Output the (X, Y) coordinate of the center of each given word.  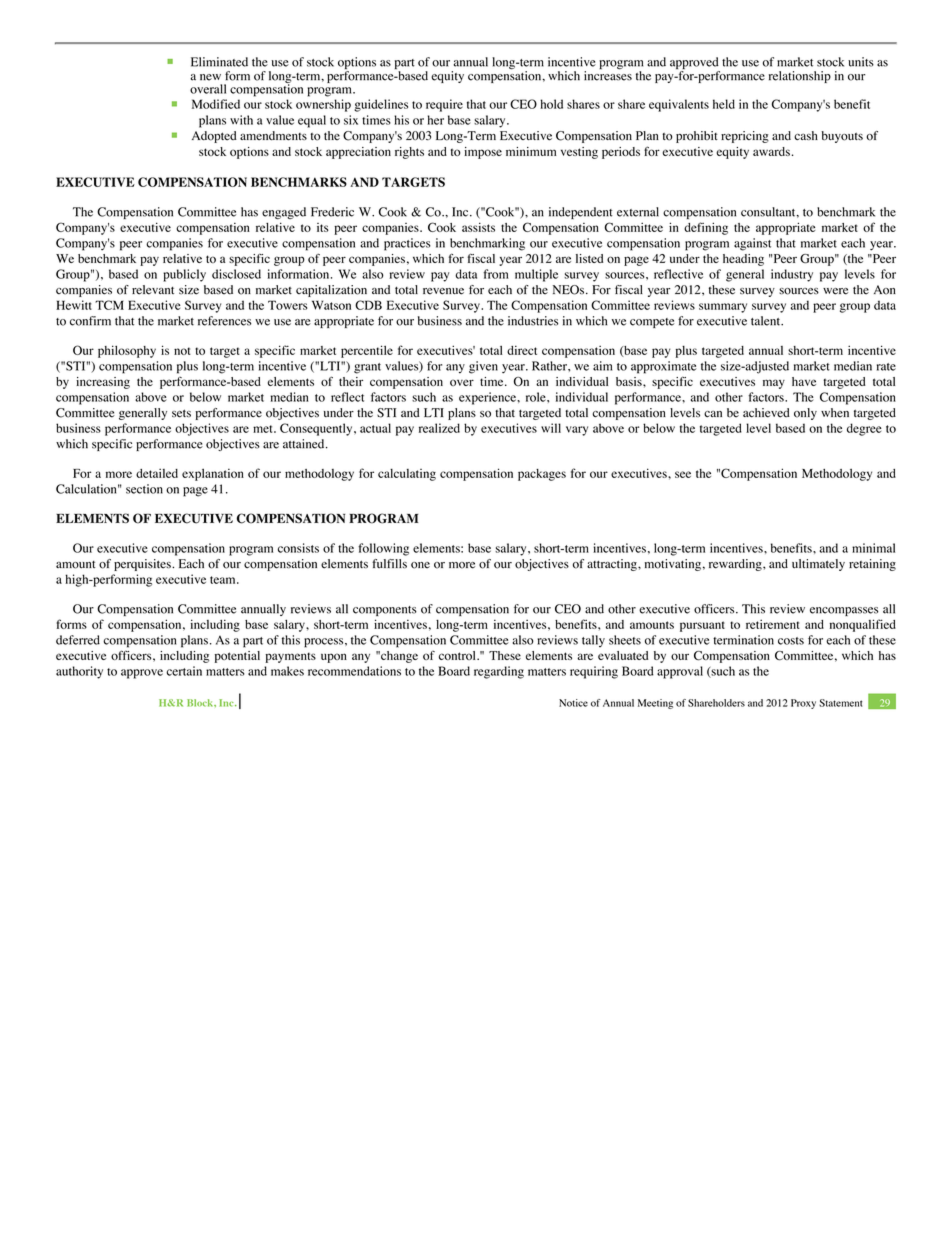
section (144, 489)
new (210, 77)
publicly (184, 275)
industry (792, 275)
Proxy (803, 704)
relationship (800, 77)
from (496, 274)
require (444, 105)
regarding (499, 672)
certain (184, 671)
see (683, 474)
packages (542, 475)
